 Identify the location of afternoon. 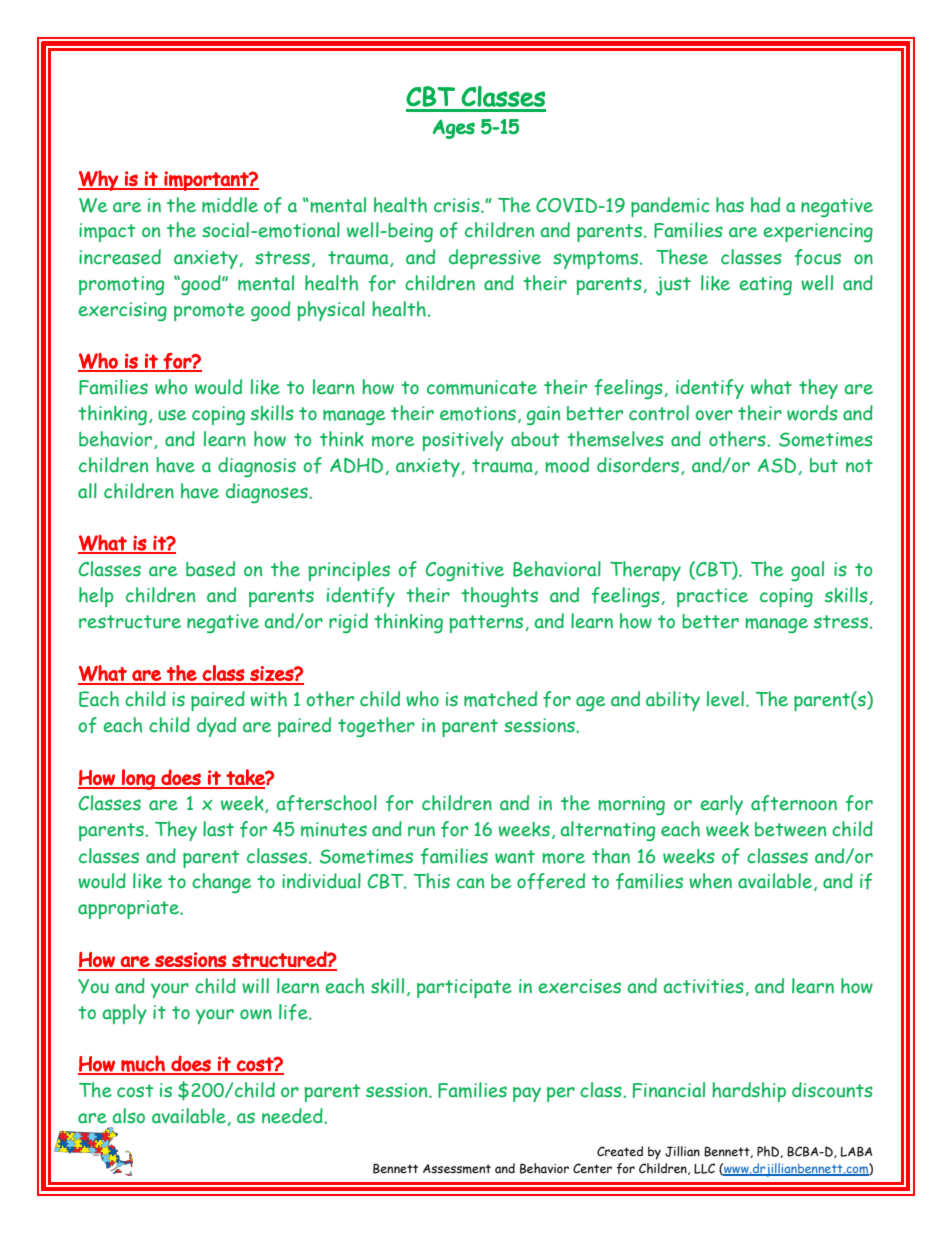
(794, 803).
